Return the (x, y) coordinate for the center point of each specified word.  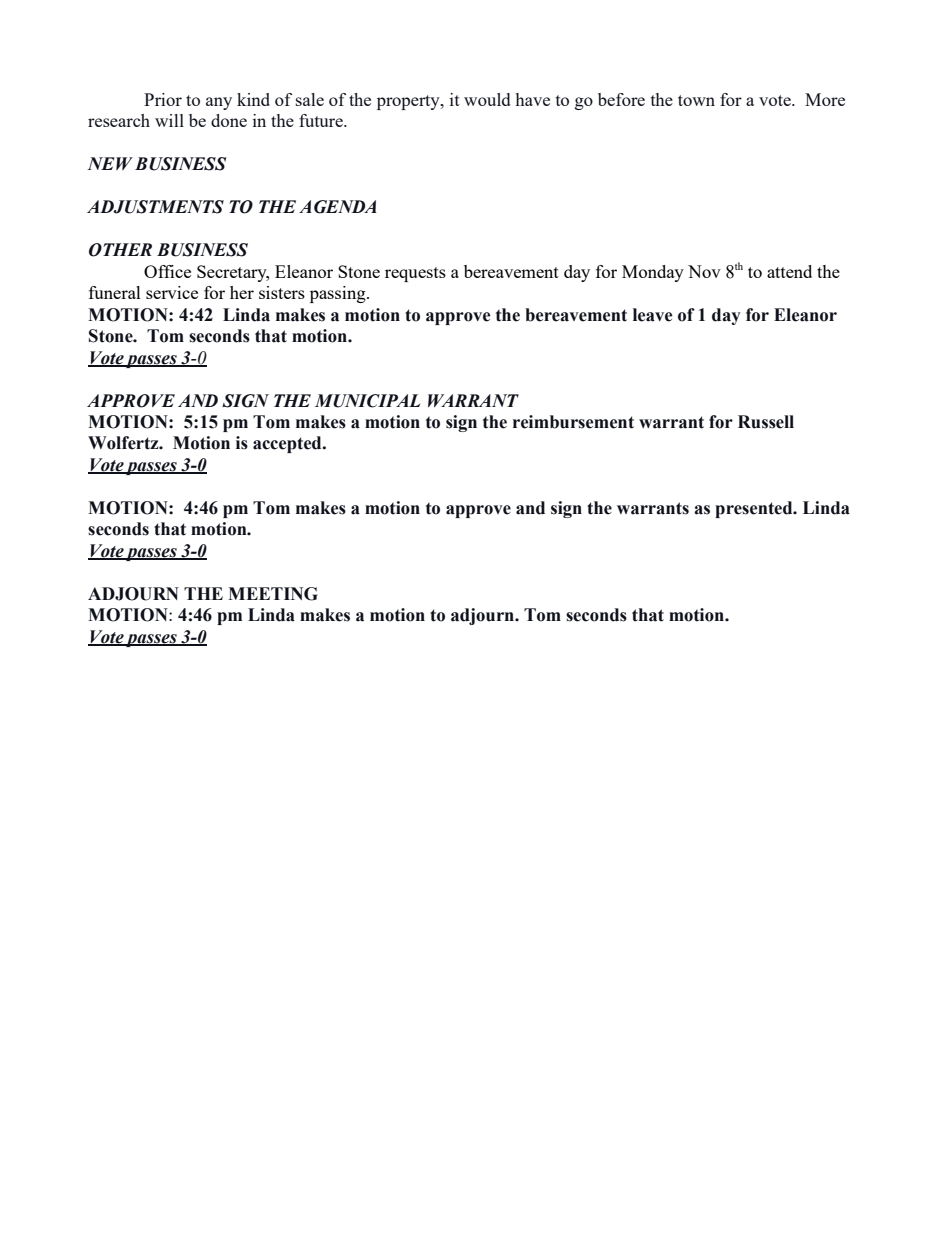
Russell (766, 422)
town (696, 100)
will (169, 120)
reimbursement (573, 422)
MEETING (273, 594)
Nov (704, 271)
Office (167, 271)
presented (755, 509)
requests (415, 274)
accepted (288, 444)
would (487, 99)
